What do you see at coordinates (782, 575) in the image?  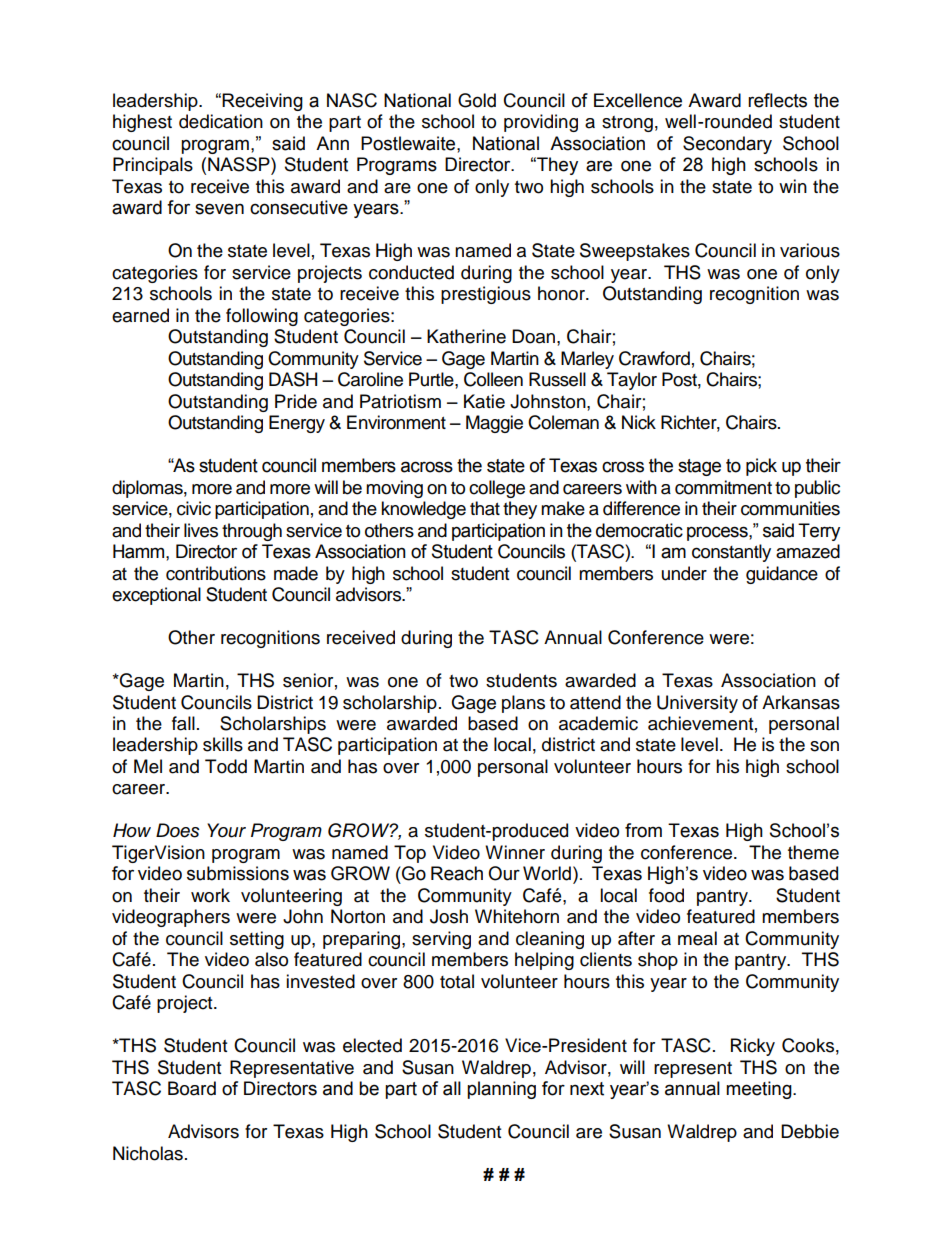 I see `guidance` at bounding box center [782, 575].
